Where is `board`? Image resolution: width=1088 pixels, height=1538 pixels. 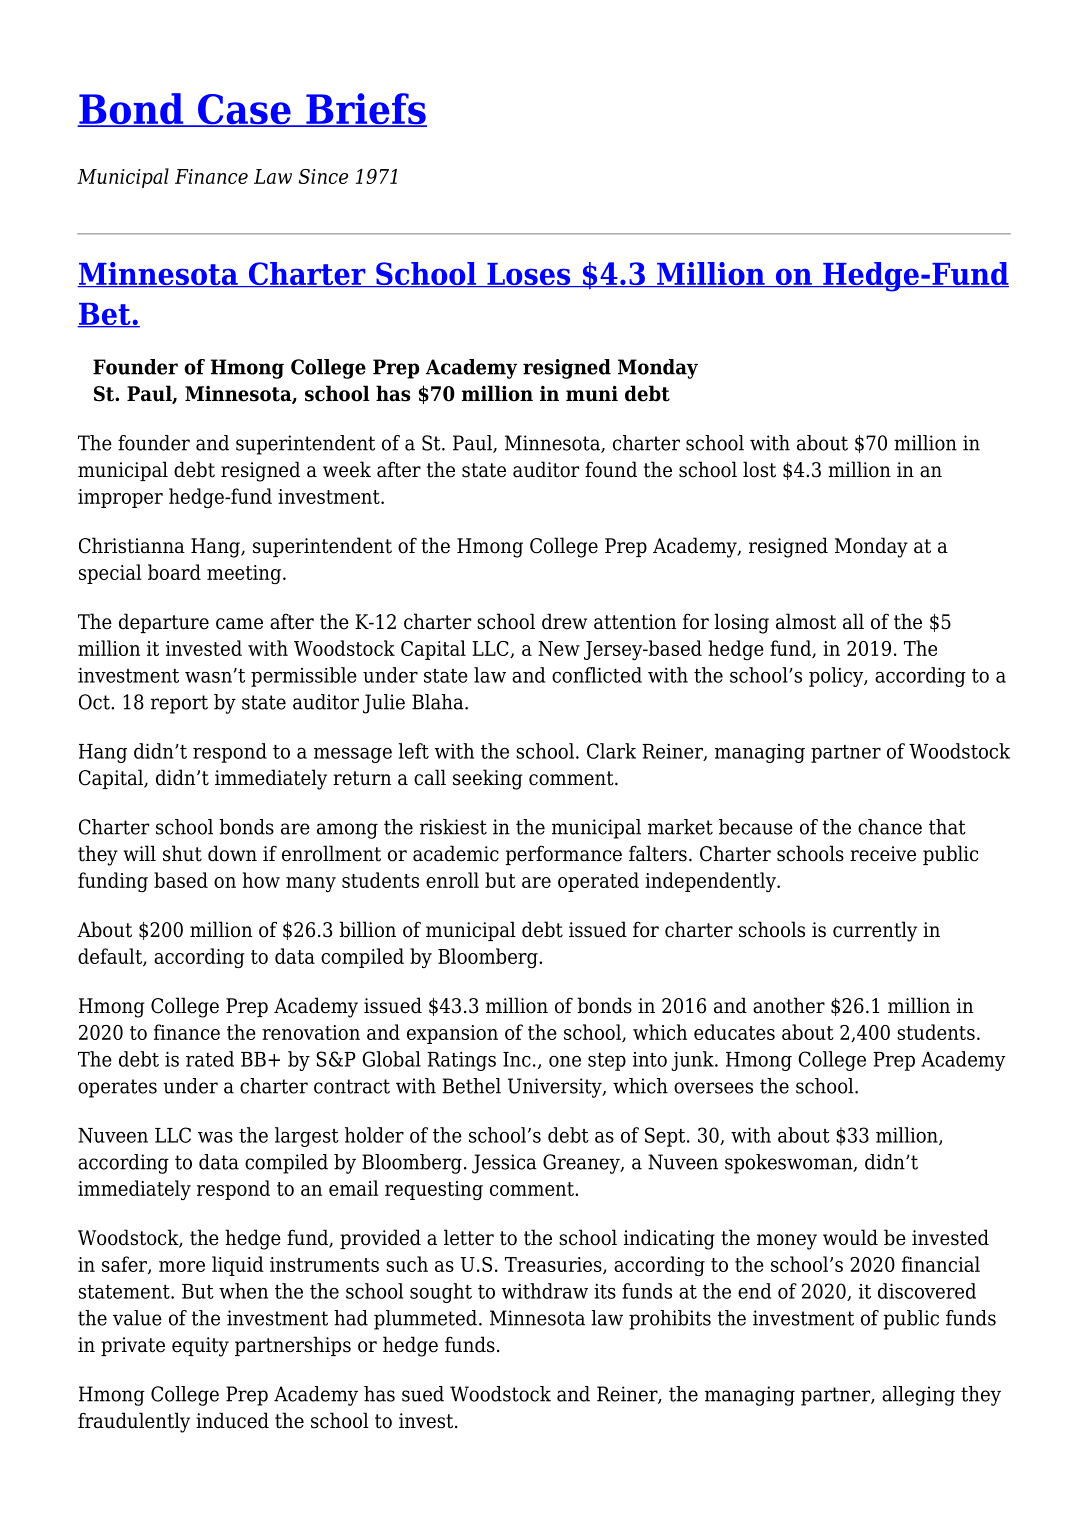 board is located at coordinates (174, 572).
